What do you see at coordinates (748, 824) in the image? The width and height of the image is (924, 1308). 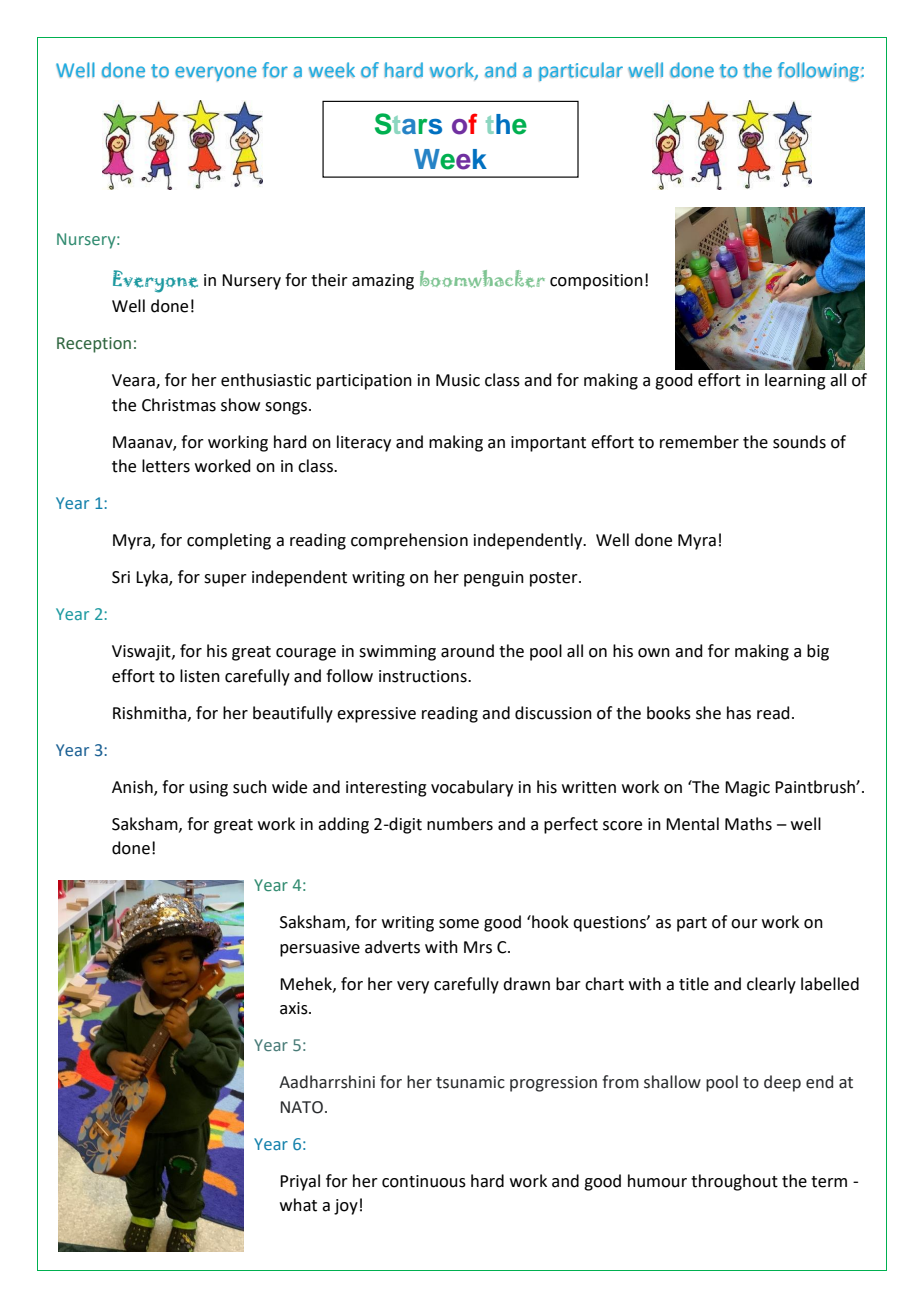 I see `Maths` at bounding box center [748, 824].
